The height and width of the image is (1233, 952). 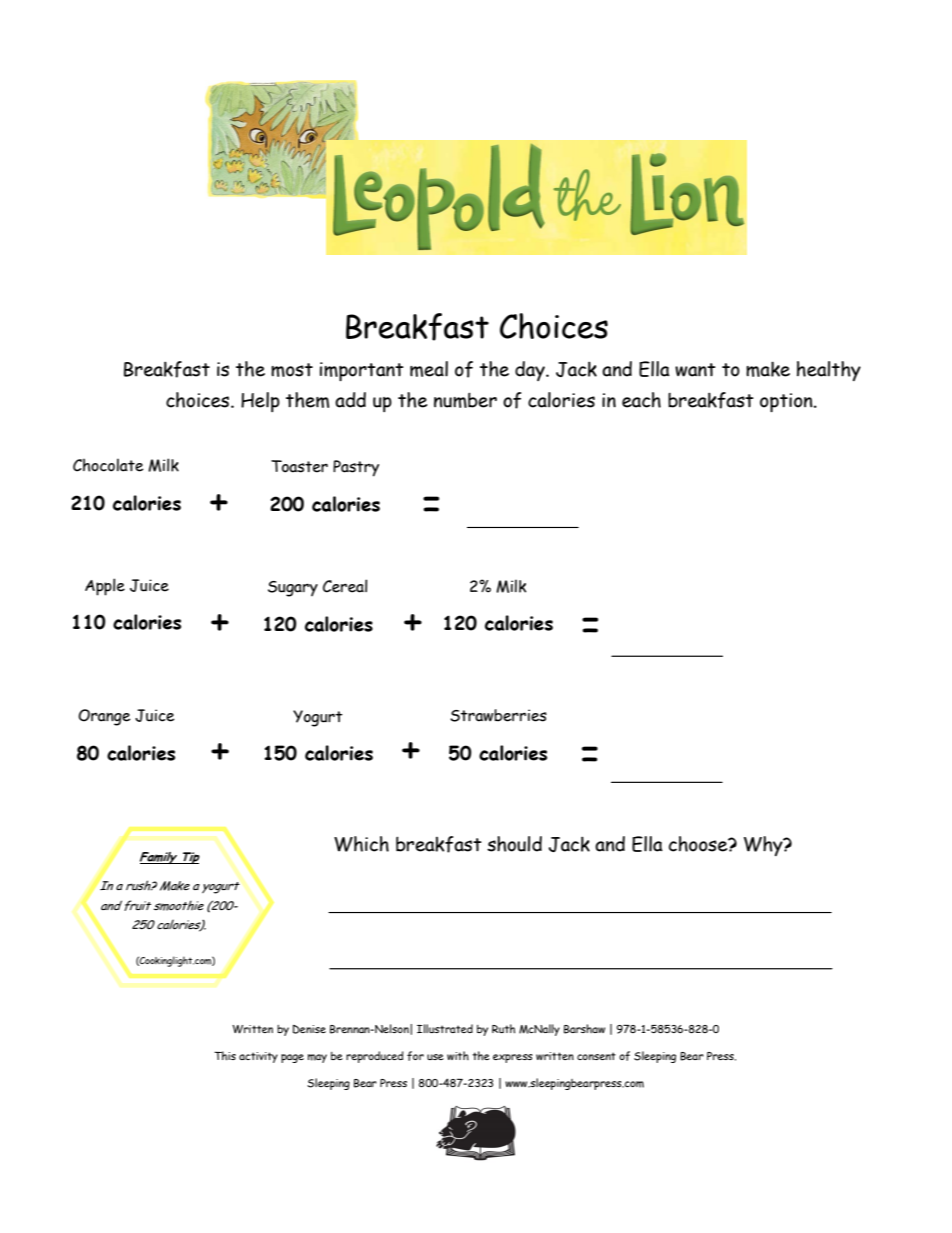 What do you see at coordinates (225, 1056) in the image?
I see `This` at bounding box center [225, 1056].
